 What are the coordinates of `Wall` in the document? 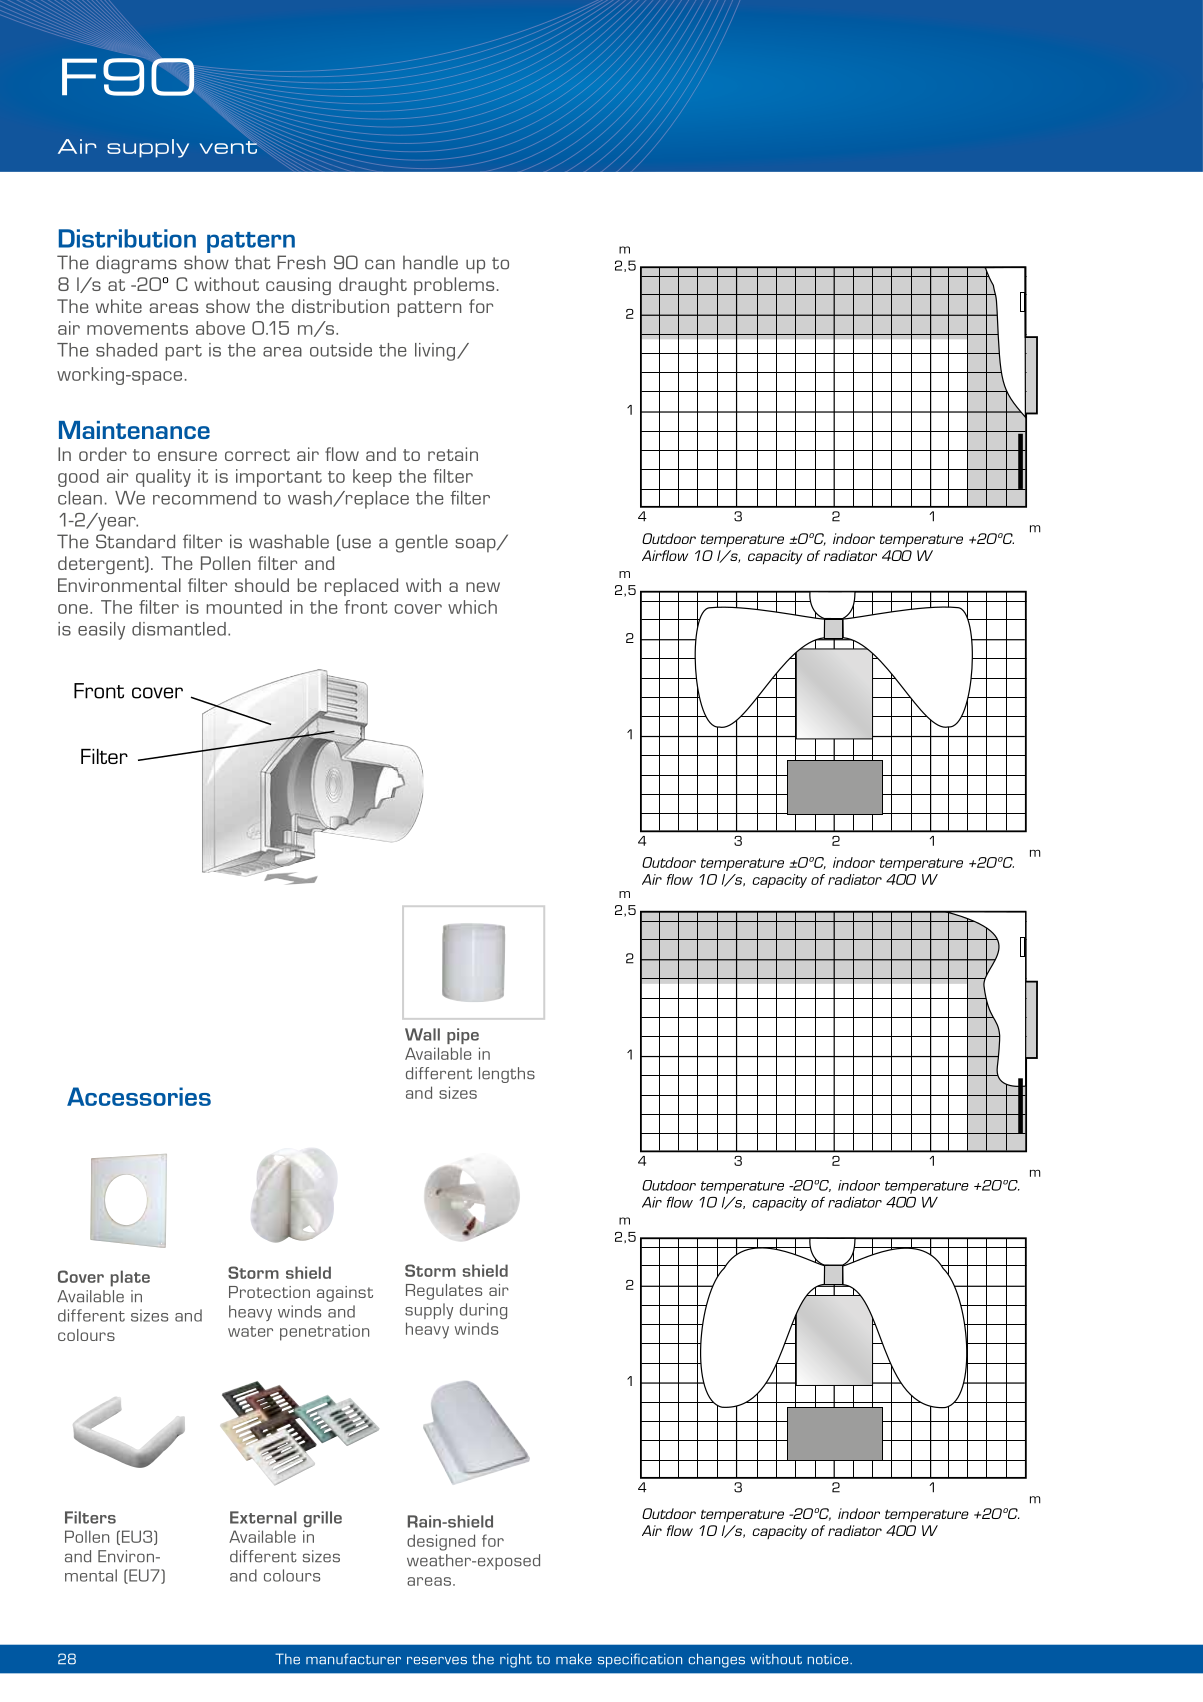 It's located at (422, 1034).
